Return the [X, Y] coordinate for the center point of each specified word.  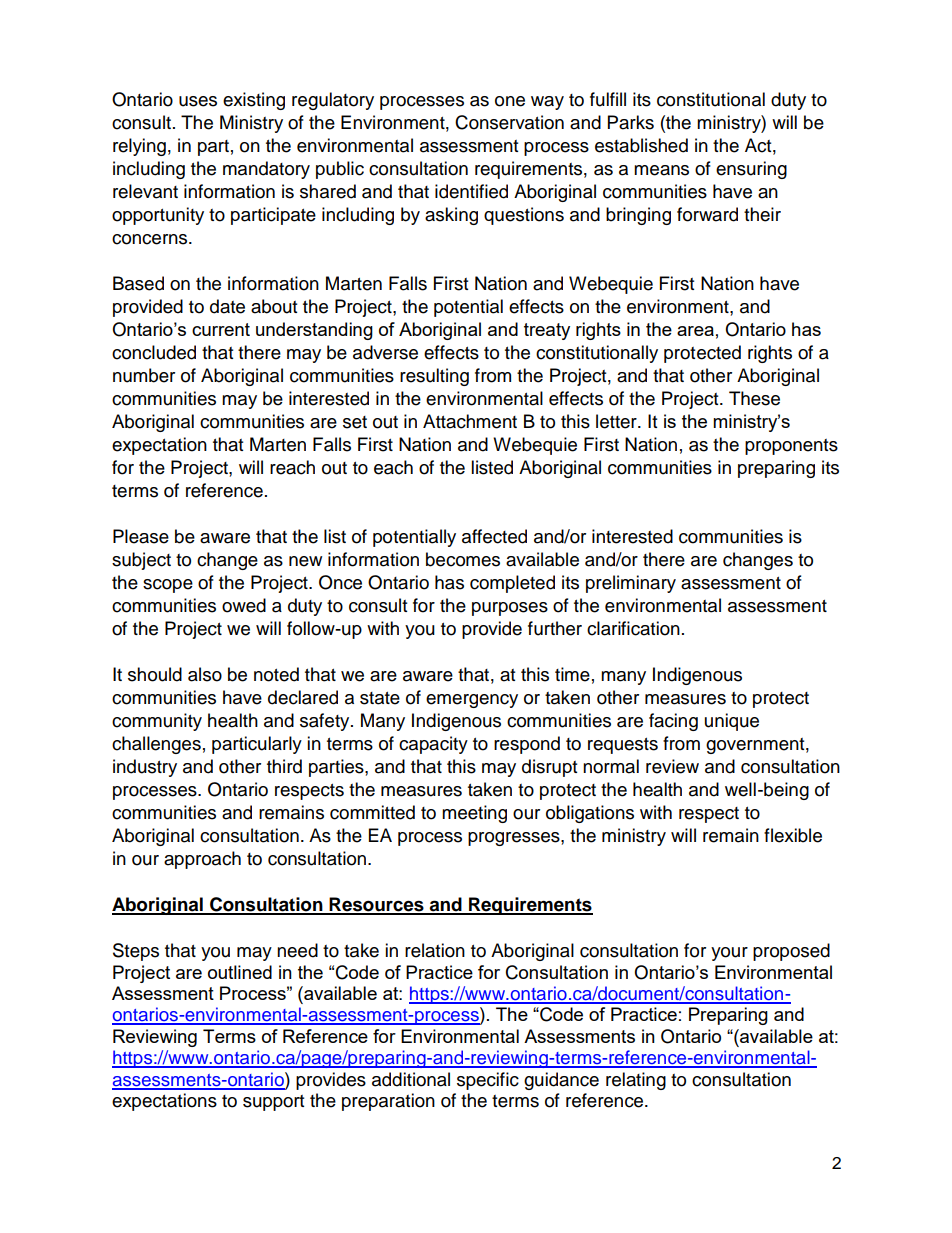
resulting [434, 377]
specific [488, 1081]
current [221, 329]
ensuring [751, 170]
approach [202, 860]
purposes [510, 609]
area [695, 331]
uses [198, 101]
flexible [793, 835]
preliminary [631, 584]
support [273, 1103]
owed [244, 605]
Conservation [509, 122]
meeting [474, 814]
